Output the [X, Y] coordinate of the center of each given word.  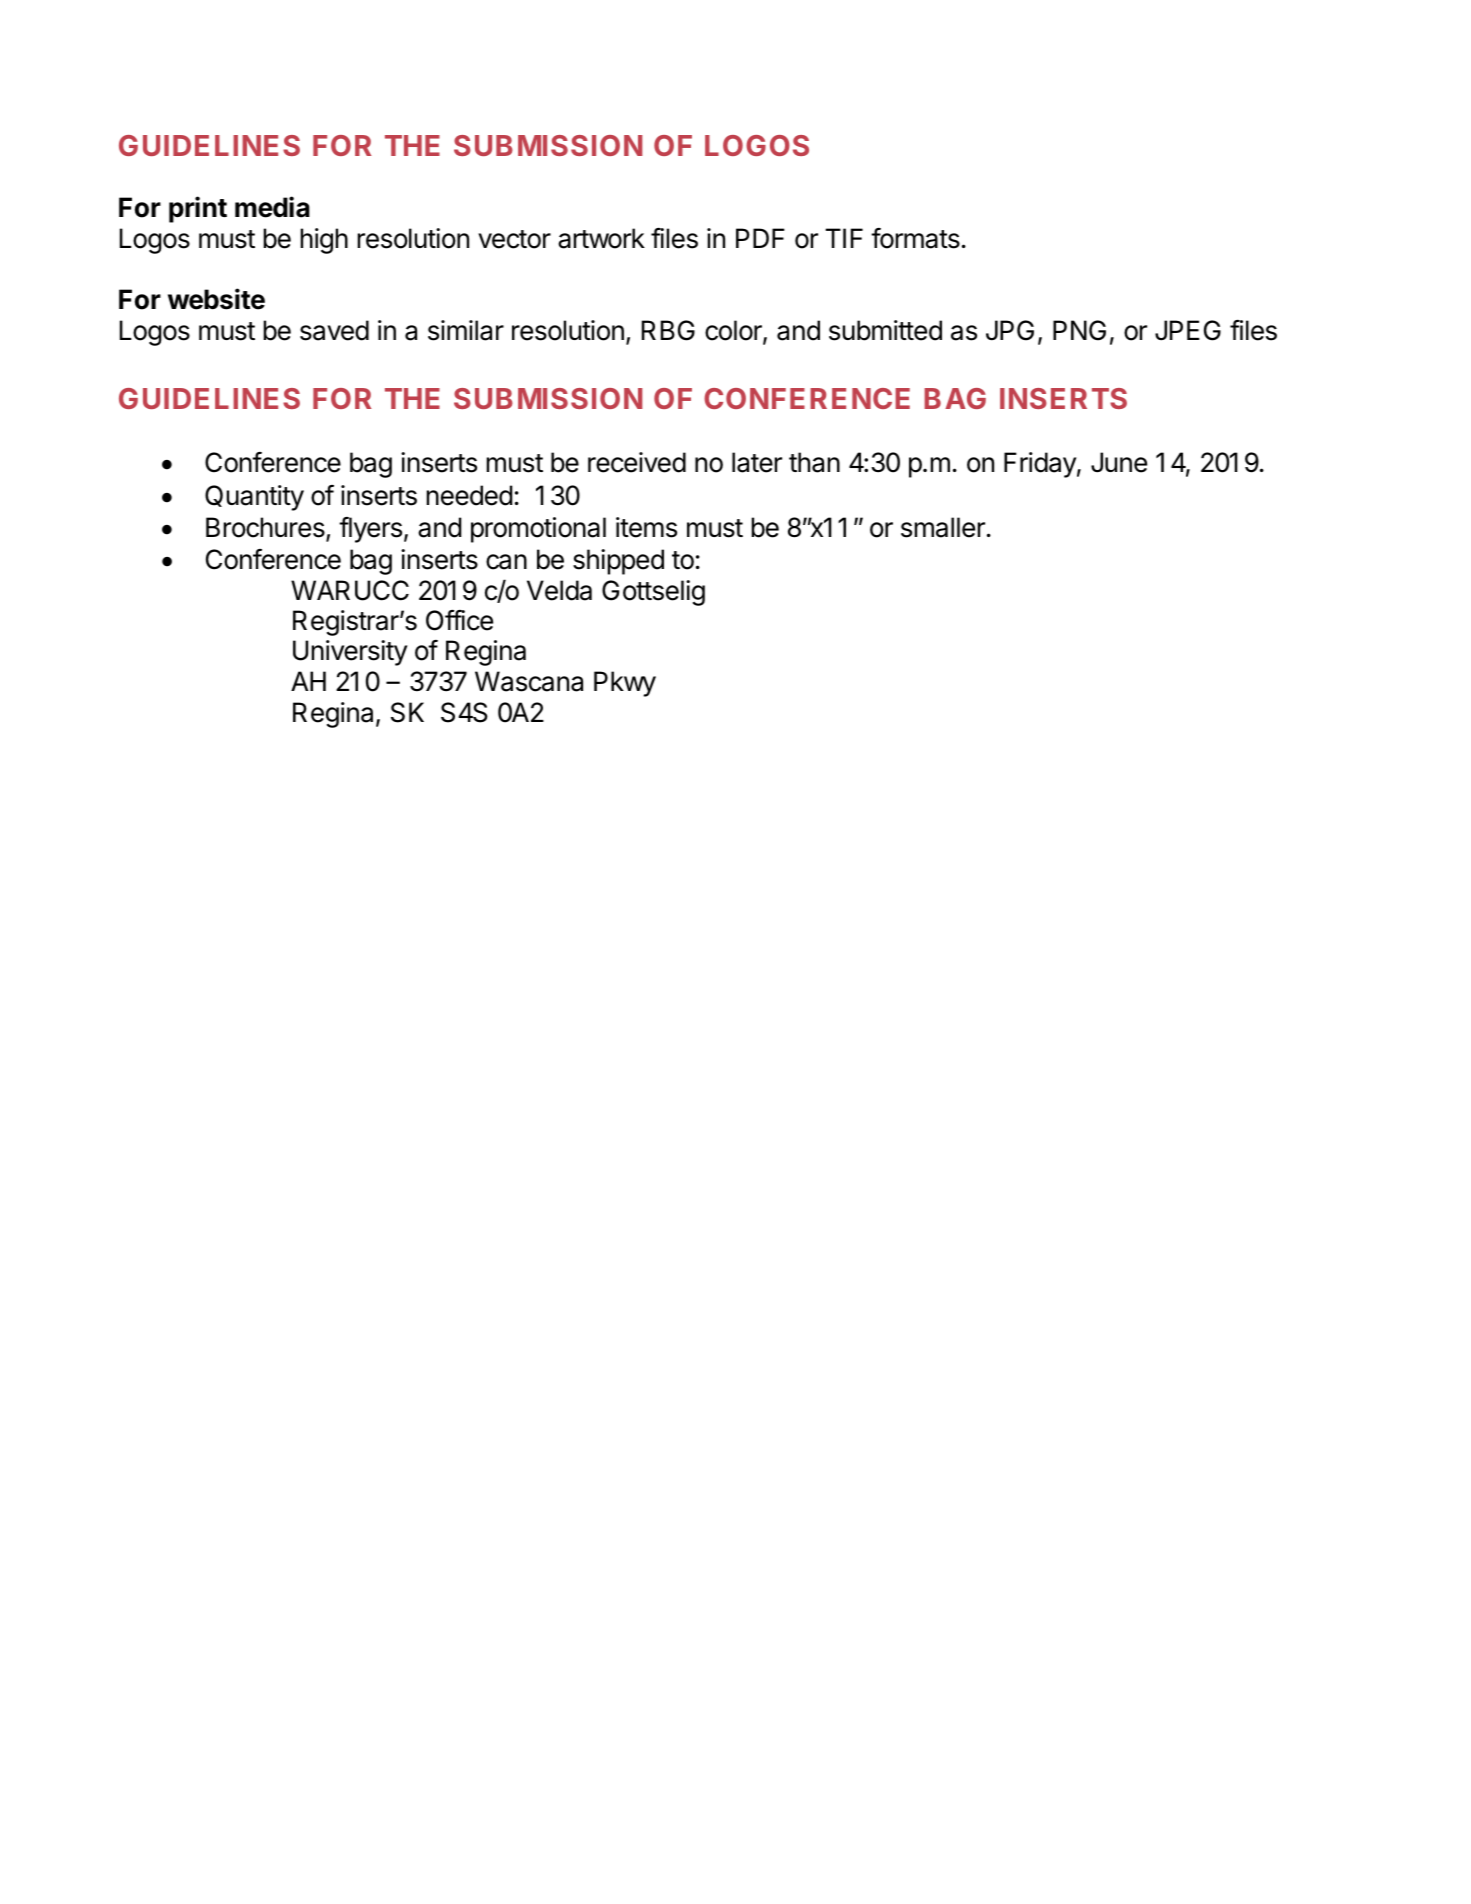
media [272, 207]
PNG [1079, 330]
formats [915, 238]
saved [334, 330]
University [350, 653]
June [1119, 462]
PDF [760, 238]
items [646, 527]
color [734, 331]
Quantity [254, 498]
